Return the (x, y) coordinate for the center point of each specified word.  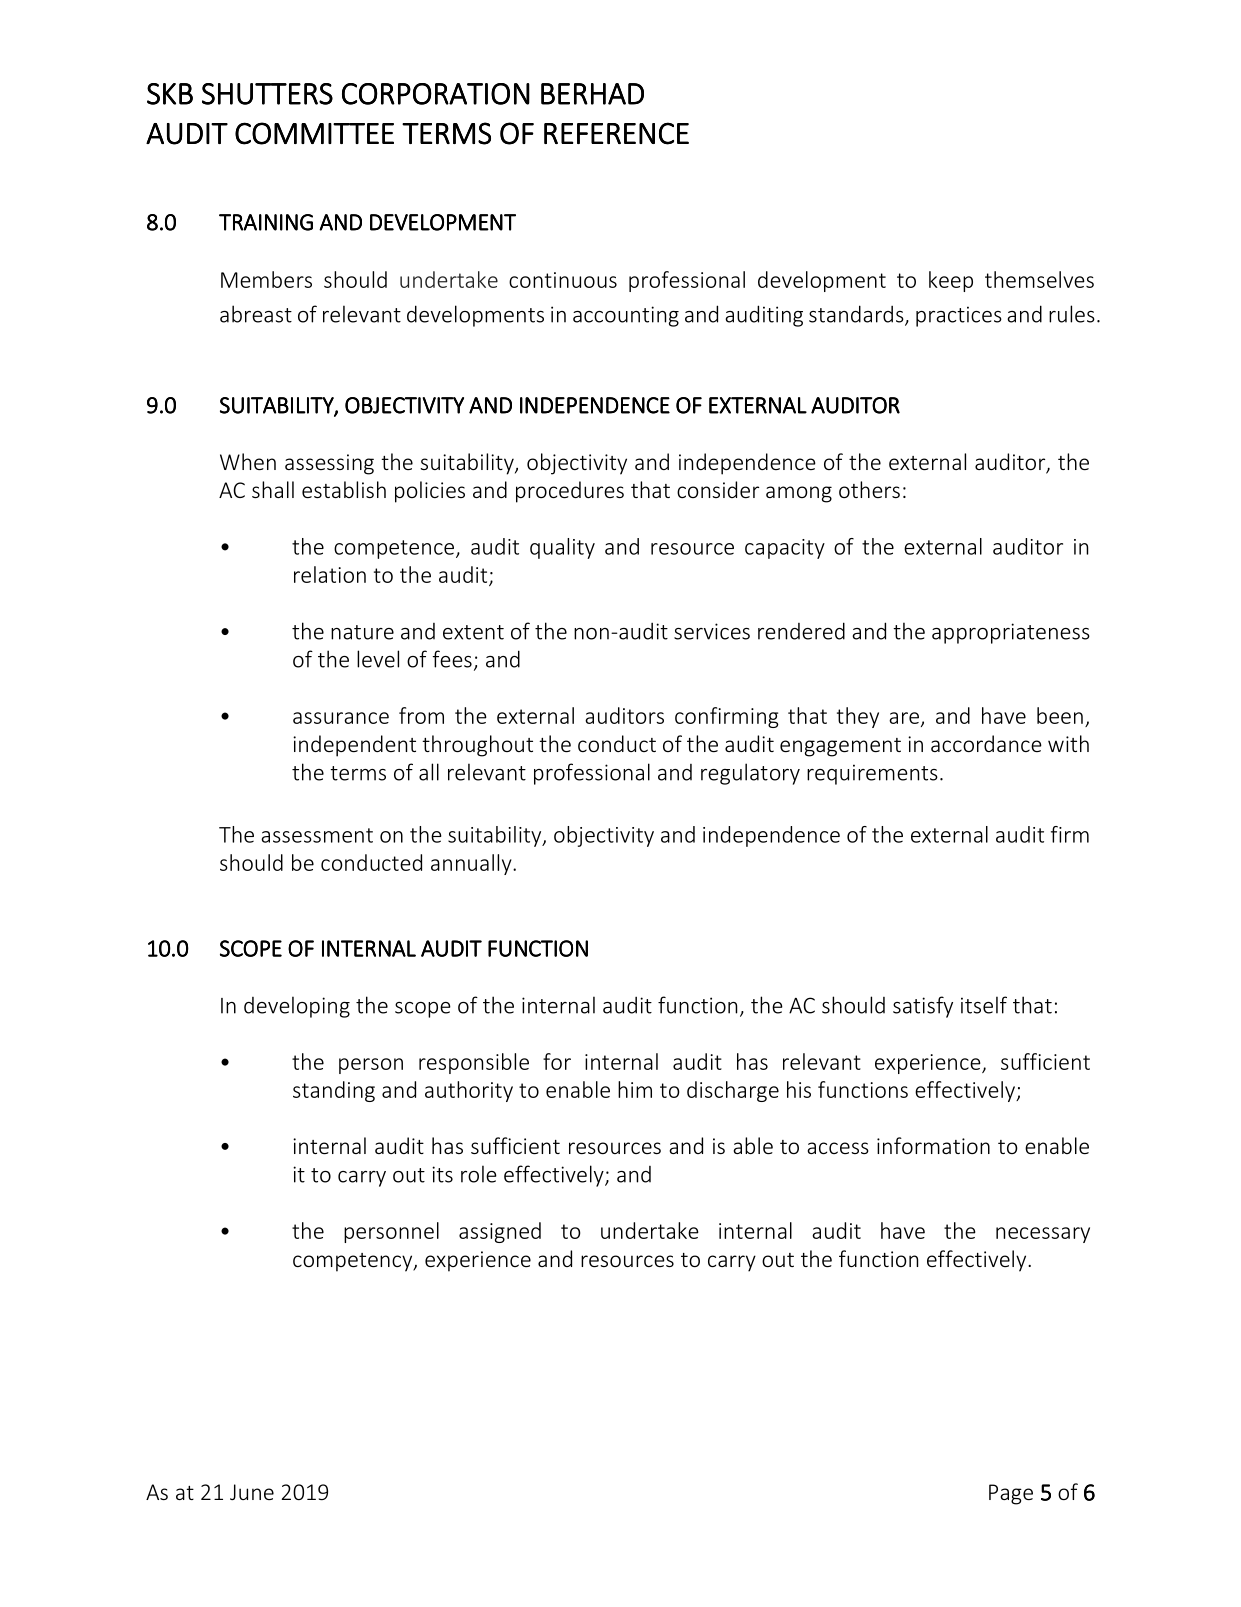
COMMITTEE (314, 133)
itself (984, 1005)
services (712, 631)
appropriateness (1011, 633)
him (635, 1089)
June (252, 1492)
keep (951, 281)
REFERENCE (616, 133)
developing (297, 1007)
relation (330, 574)
